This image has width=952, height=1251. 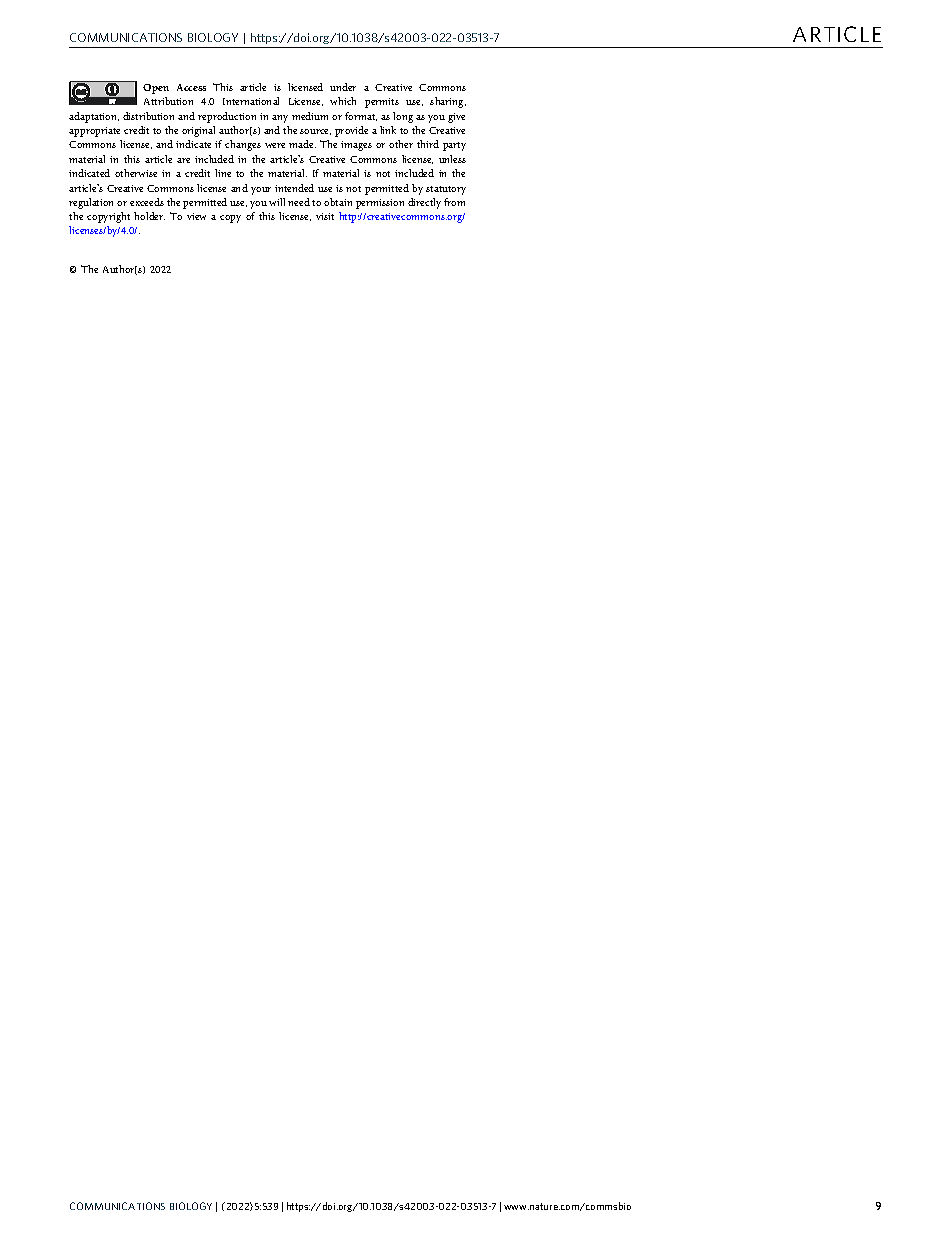 What do you see at coordinates (428, 144) in the image?
I see `third` at bounding box center [428, 144].
